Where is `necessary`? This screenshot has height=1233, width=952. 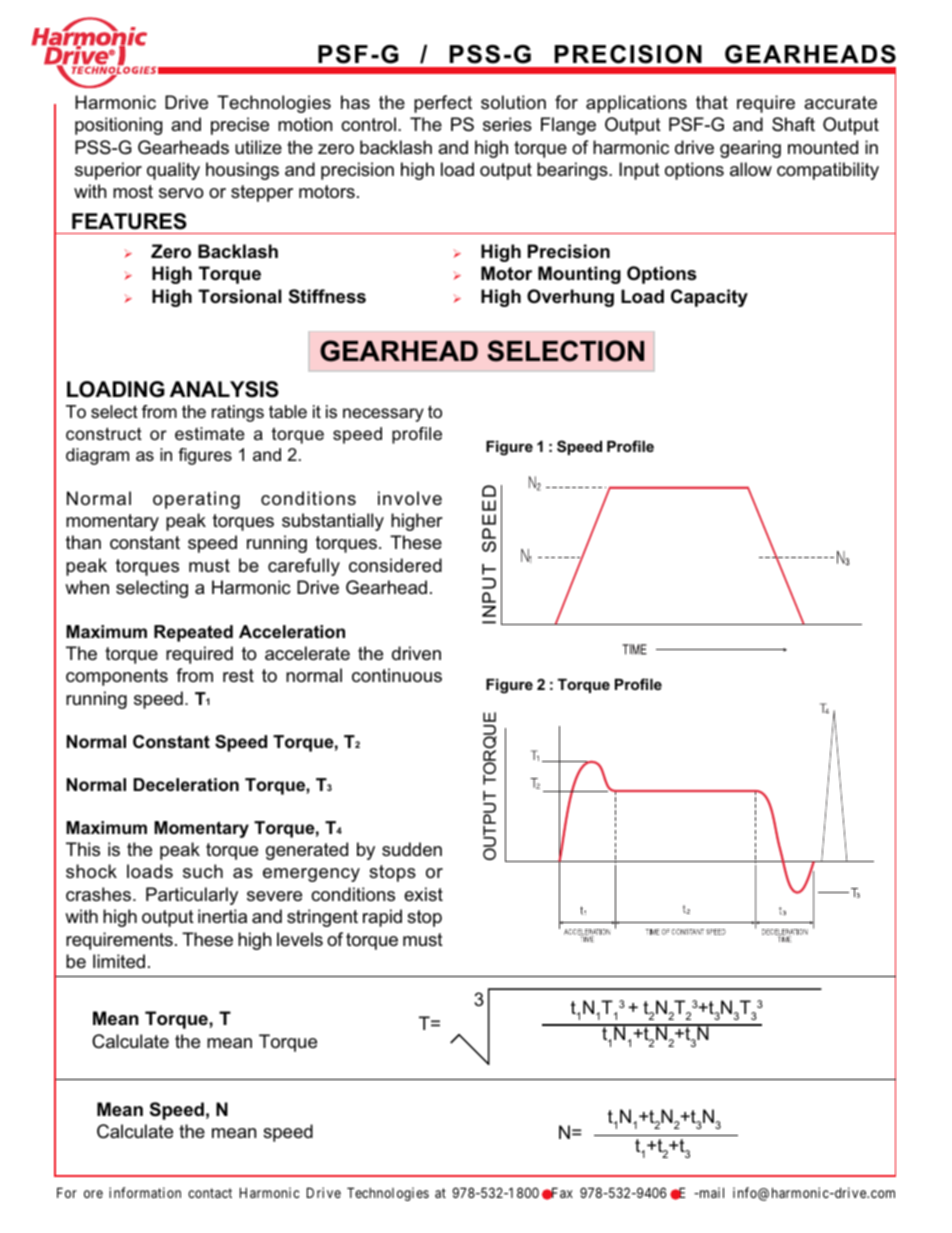
necessary is located at coordinates (383, 415).
